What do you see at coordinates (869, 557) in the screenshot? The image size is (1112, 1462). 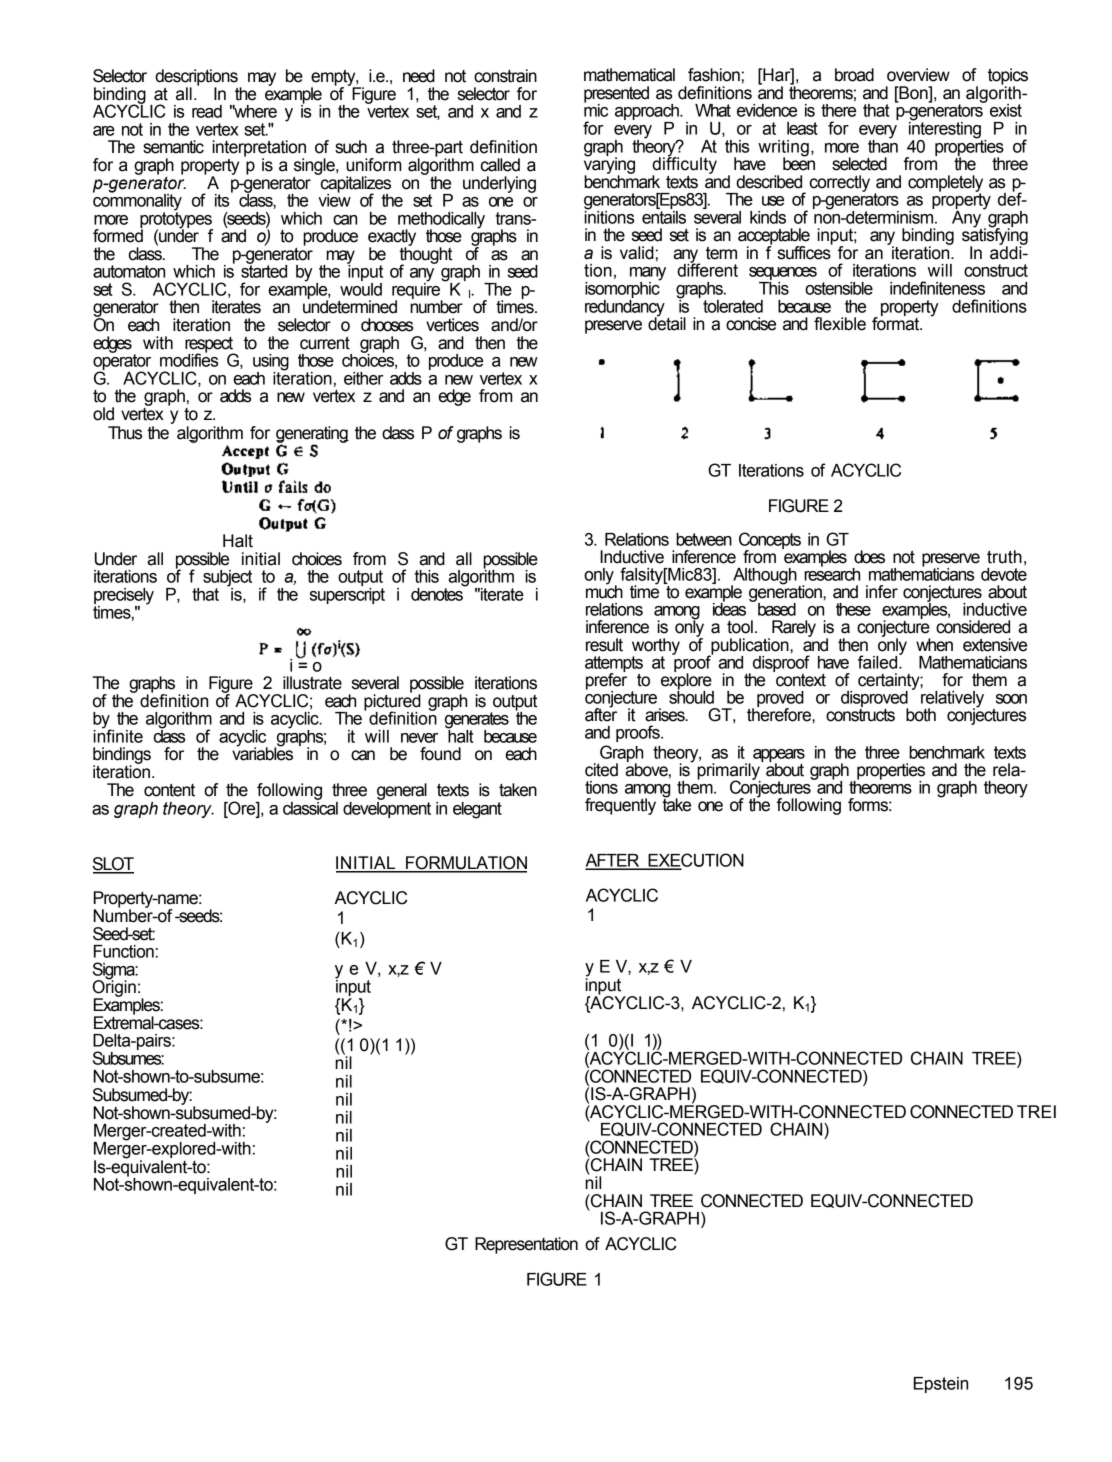 I see `does` at bounding box center [869, 557].
